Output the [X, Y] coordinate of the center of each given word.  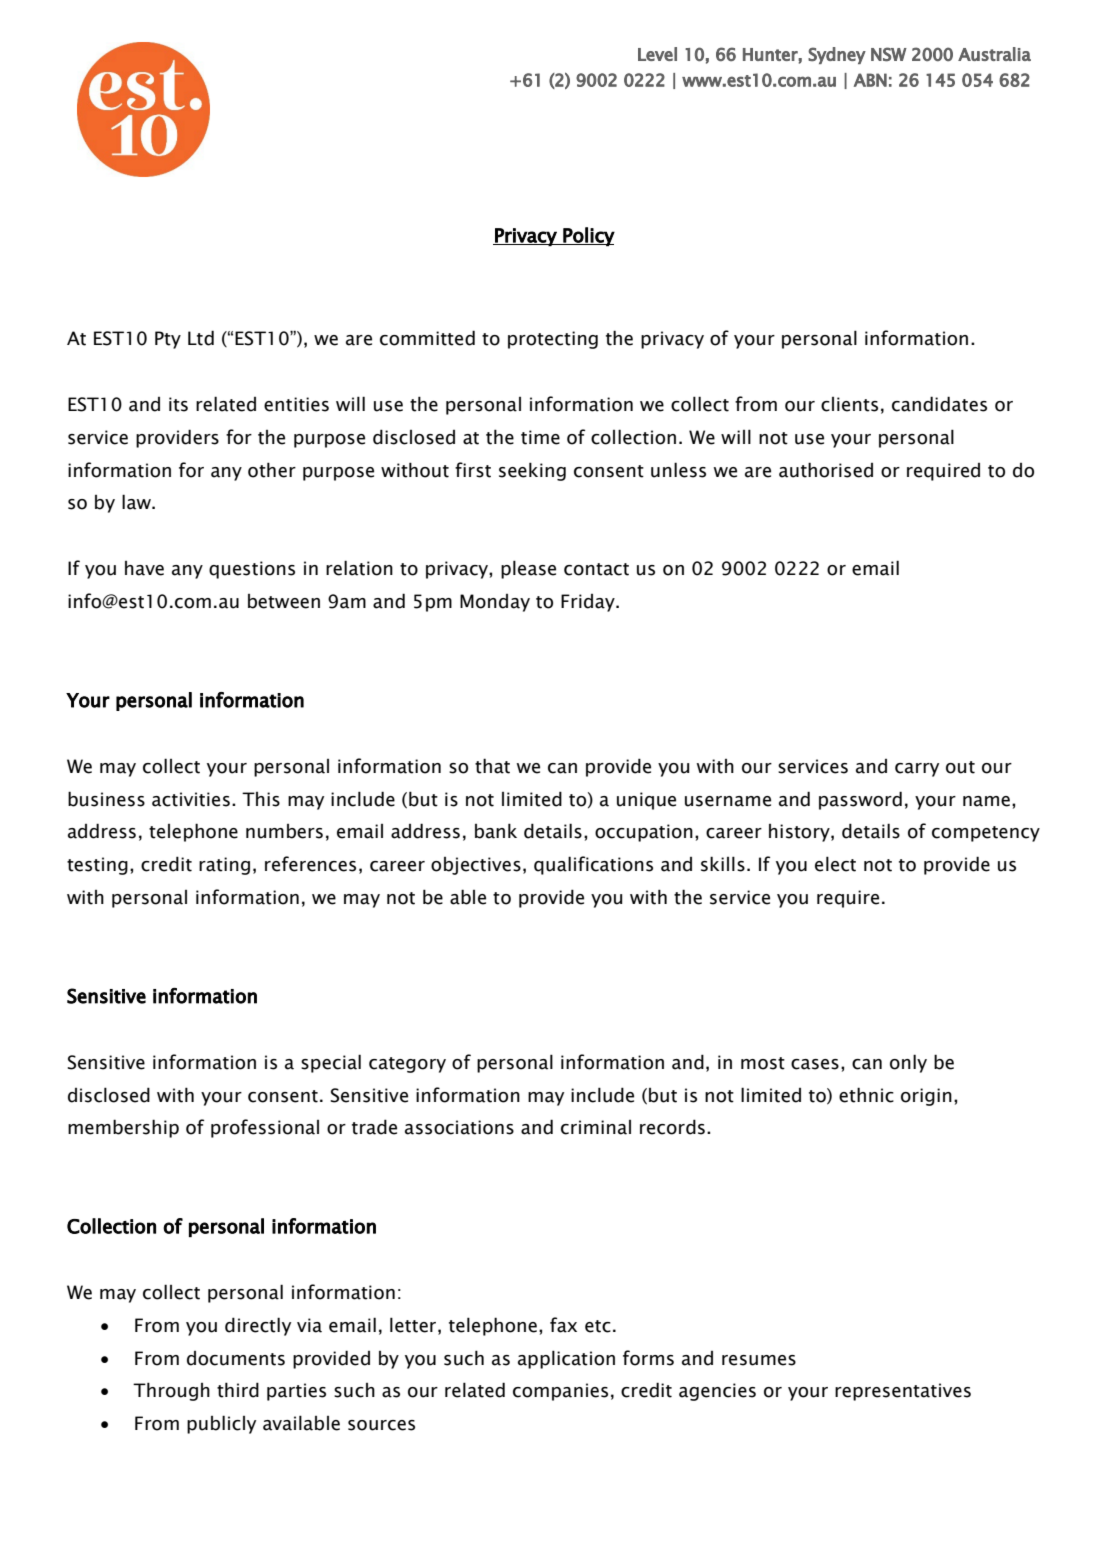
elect [835, 864]
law [137, 502]
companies [560, 1392]
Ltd [201, 338]
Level [657, 54]
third [238, 1390]
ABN [870, 80]
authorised [826, 470]
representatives [903, 1392]
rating [224, 866]
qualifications [593, 865]
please [528, 569]
